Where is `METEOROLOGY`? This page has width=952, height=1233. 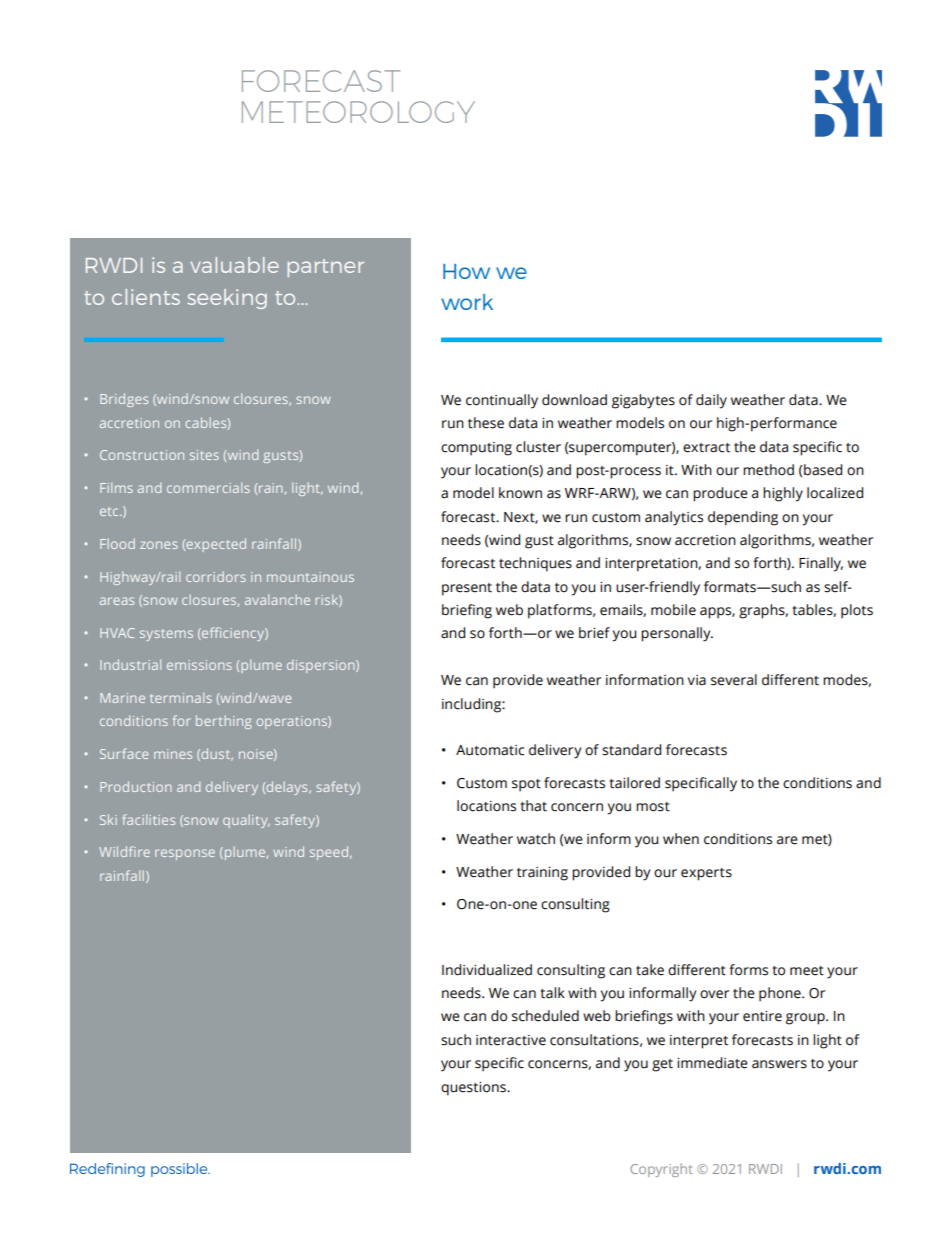 METEOROLOGY is located at coordinates (358, 112).
